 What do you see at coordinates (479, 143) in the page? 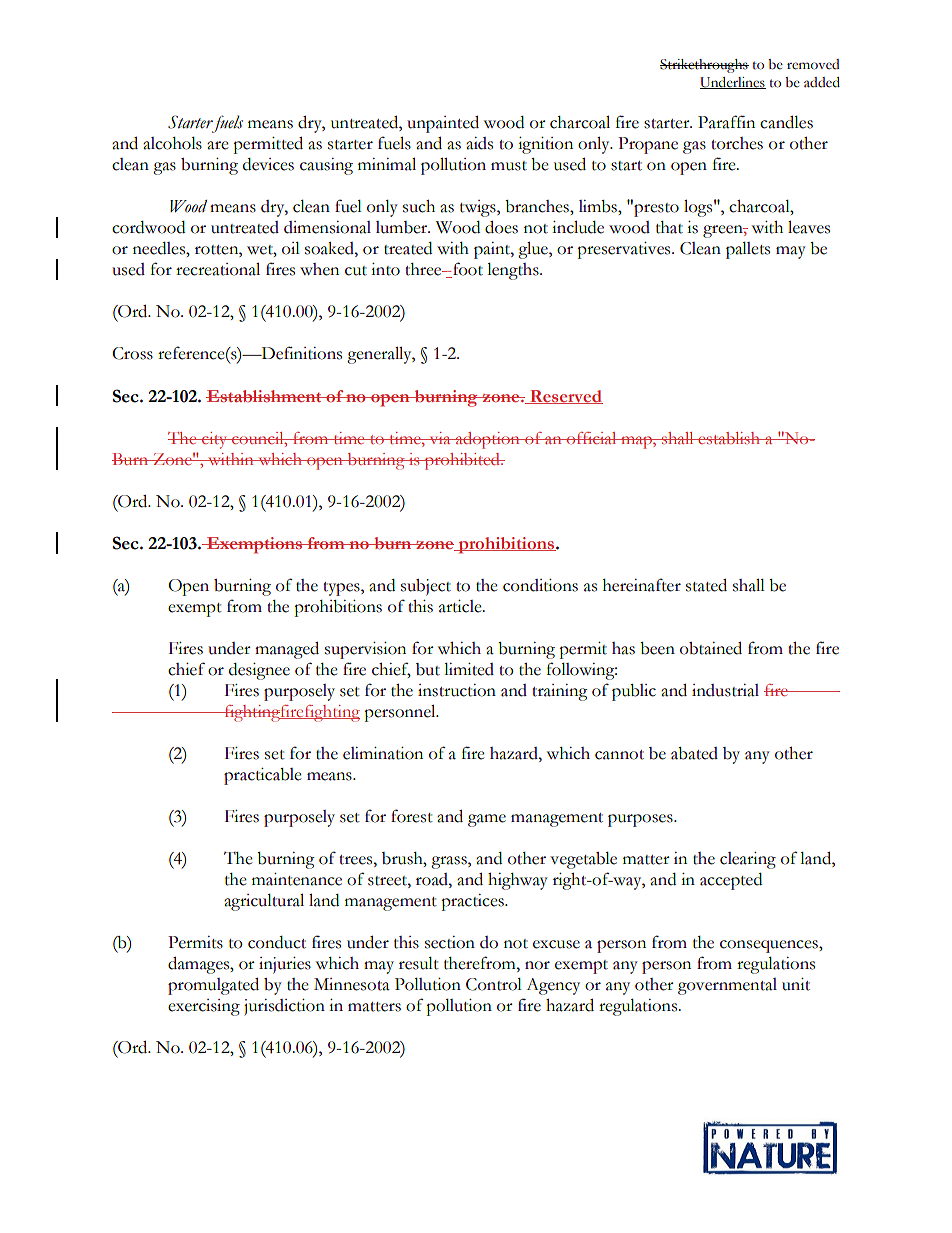
I see `aids` at bounding box center [479, 143].
